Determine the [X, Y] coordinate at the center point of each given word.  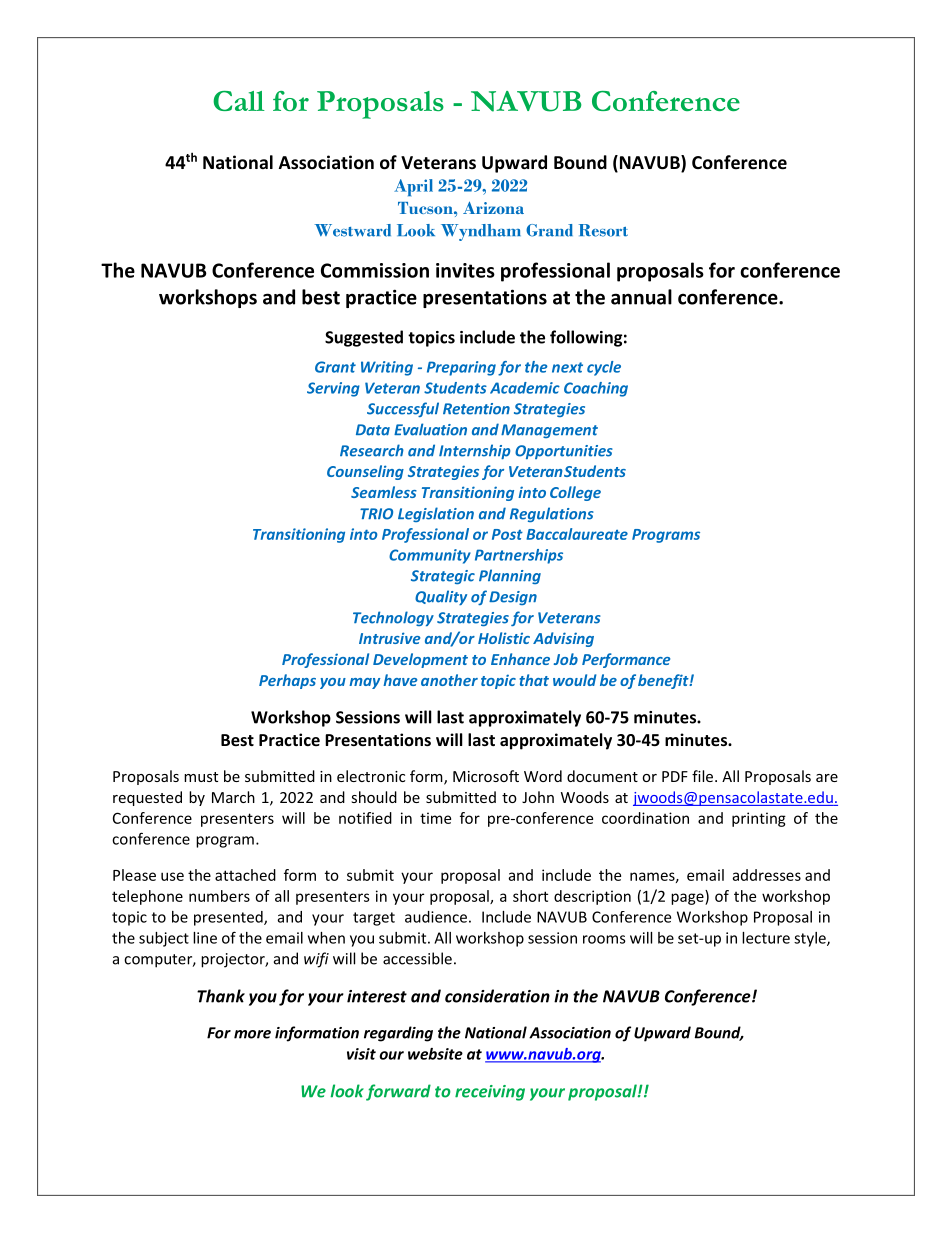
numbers [219, 896]
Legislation [436, 514]
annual [641, 297]
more [252, 1034]
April [413, 187]
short [530, 896]
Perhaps [287, 681]
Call [239, 101]
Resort [603, 230]
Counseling [365, 472]
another [449, 680]
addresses [766, 875]
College [575, 493]
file [704, 776]
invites [465, 270]
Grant [335, 367]
